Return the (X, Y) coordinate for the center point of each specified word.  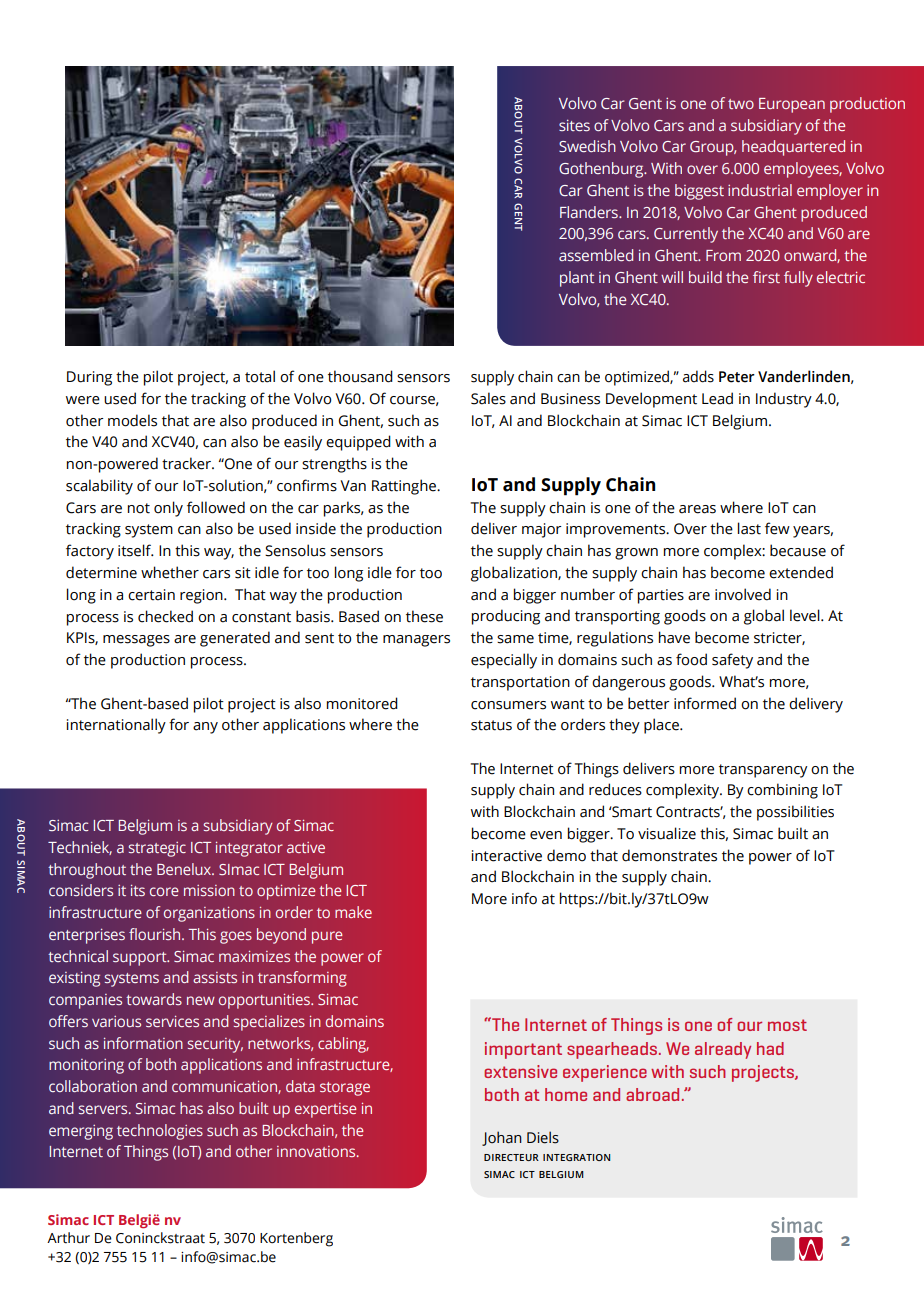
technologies (160, 1132)
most (787, 1025)
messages (136, 641)
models (132, 420)
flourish (156, 934)
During (89, 378)
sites (574, 125)
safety (732, 661)
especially (504, 661)
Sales (488, 398)
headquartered (793, 148)
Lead (717, 398)
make (353, 912)
